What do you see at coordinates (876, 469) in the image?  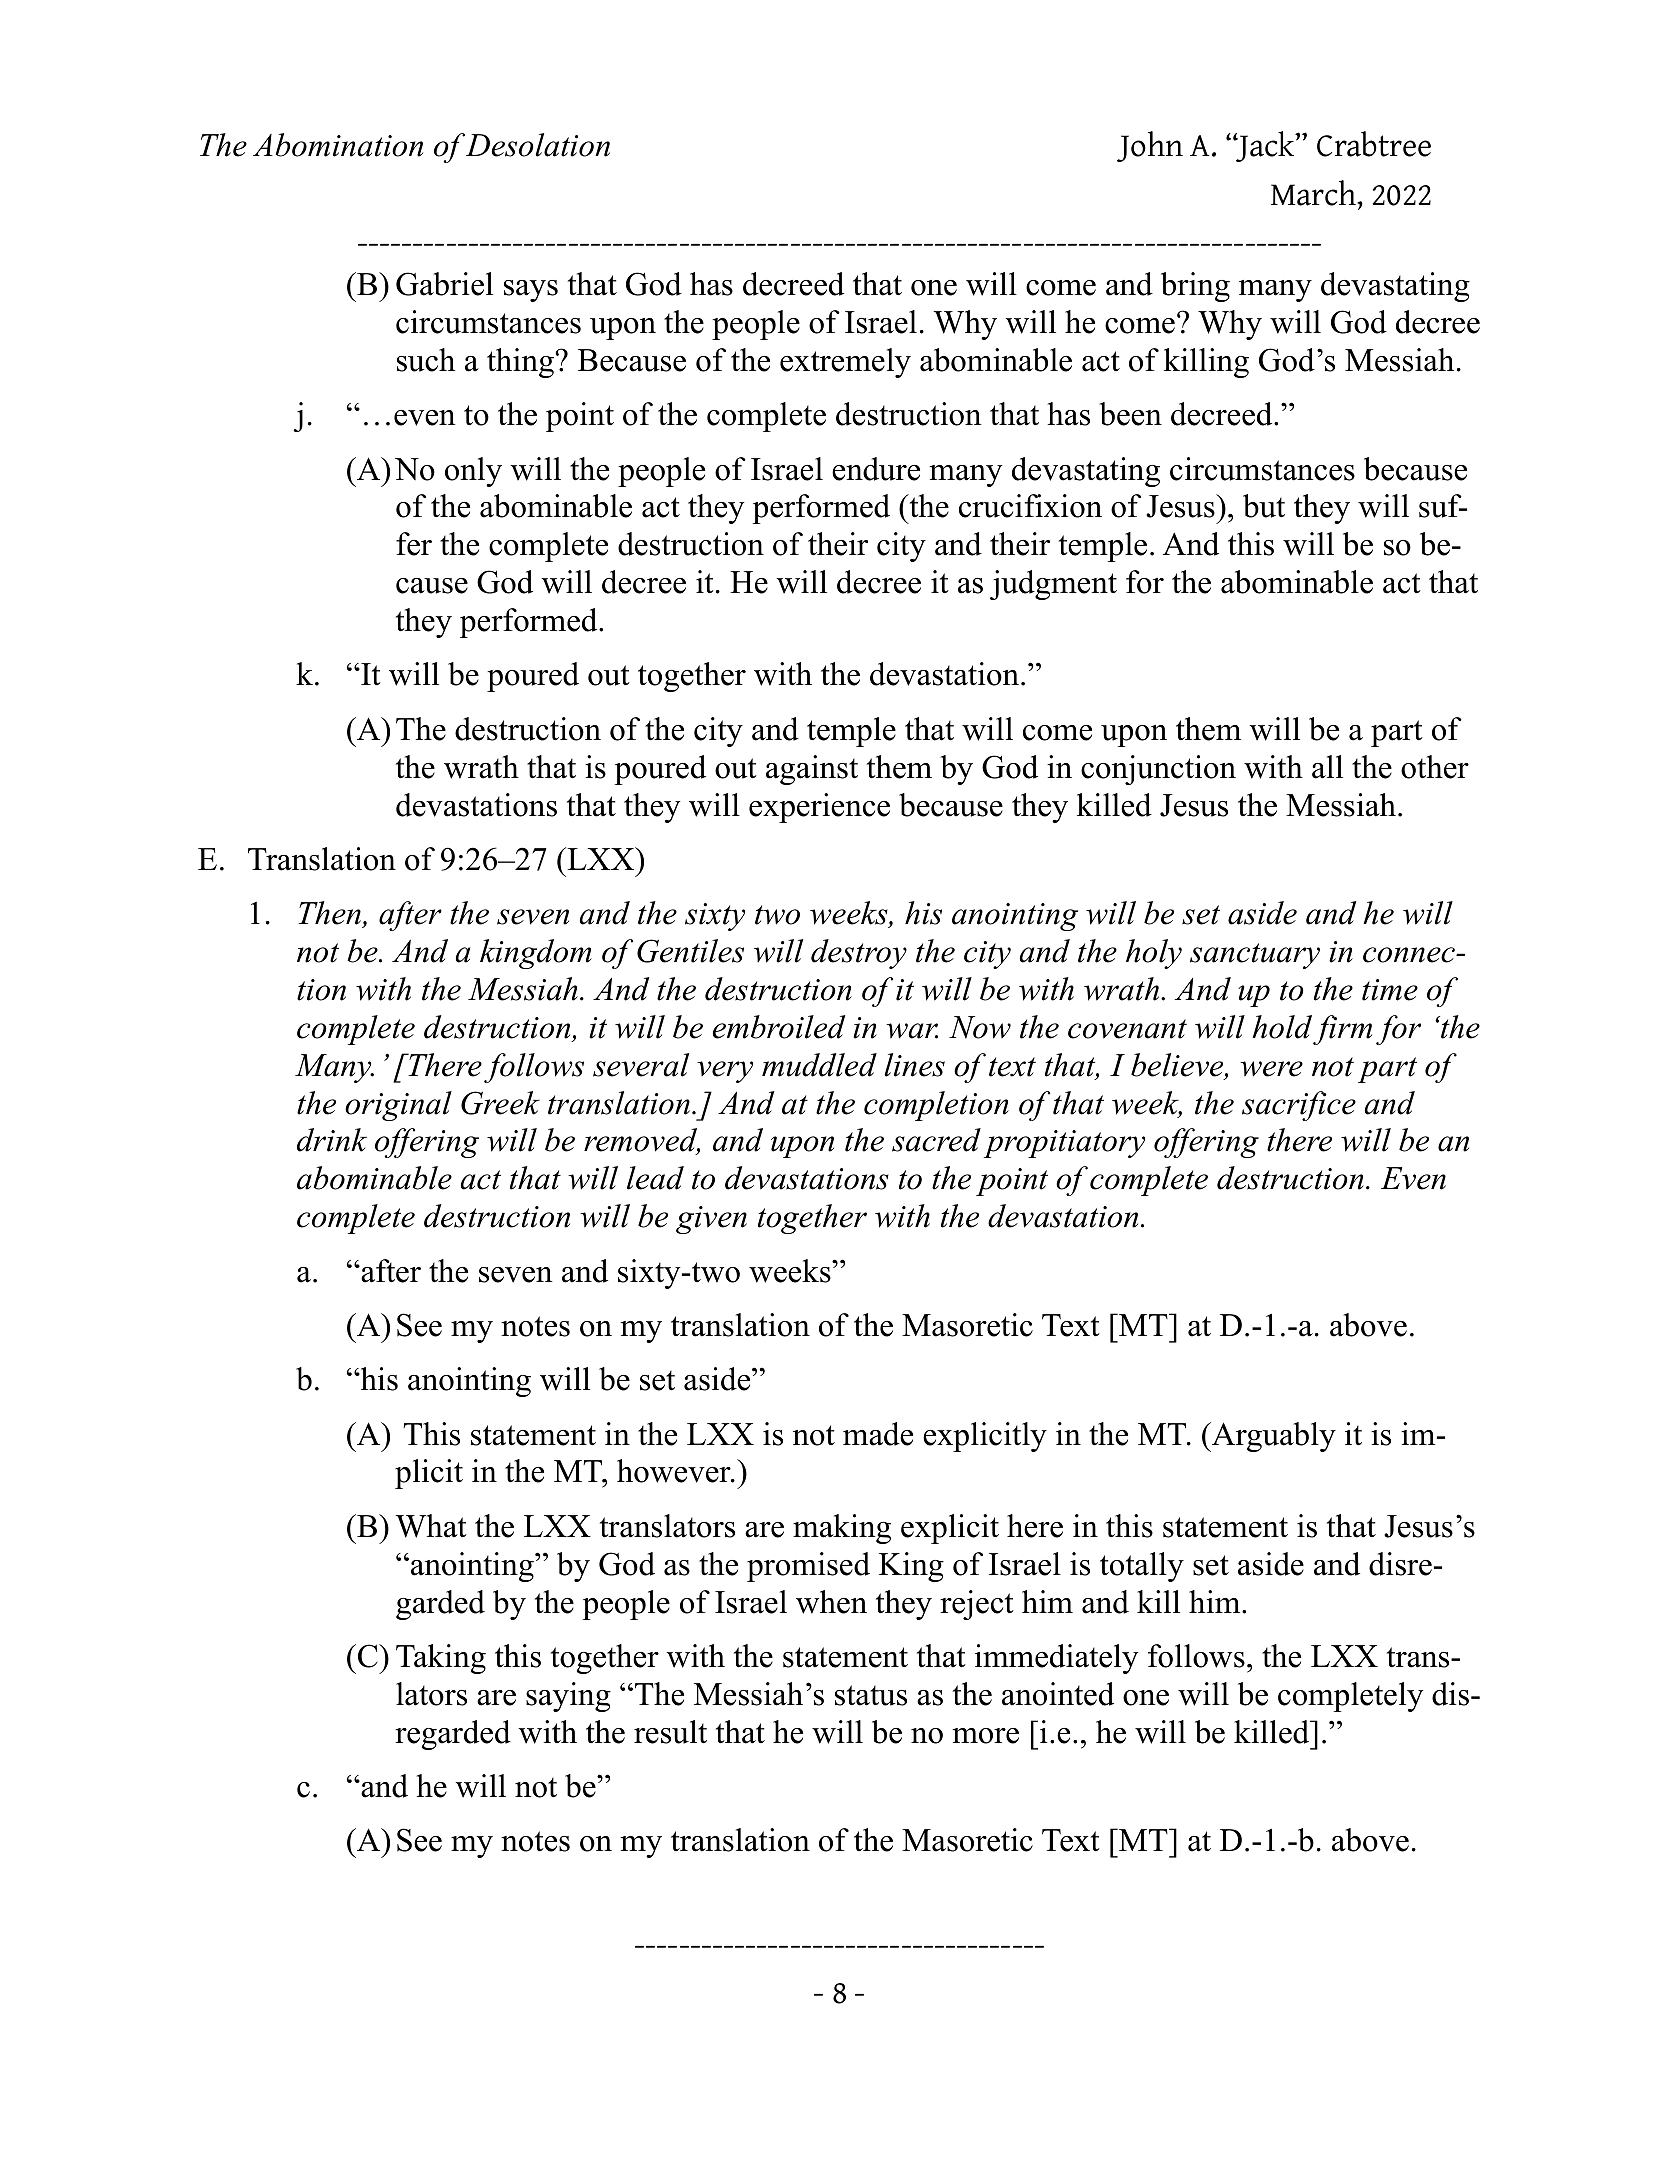 I see `endure` at bounding box center [876, 469].
